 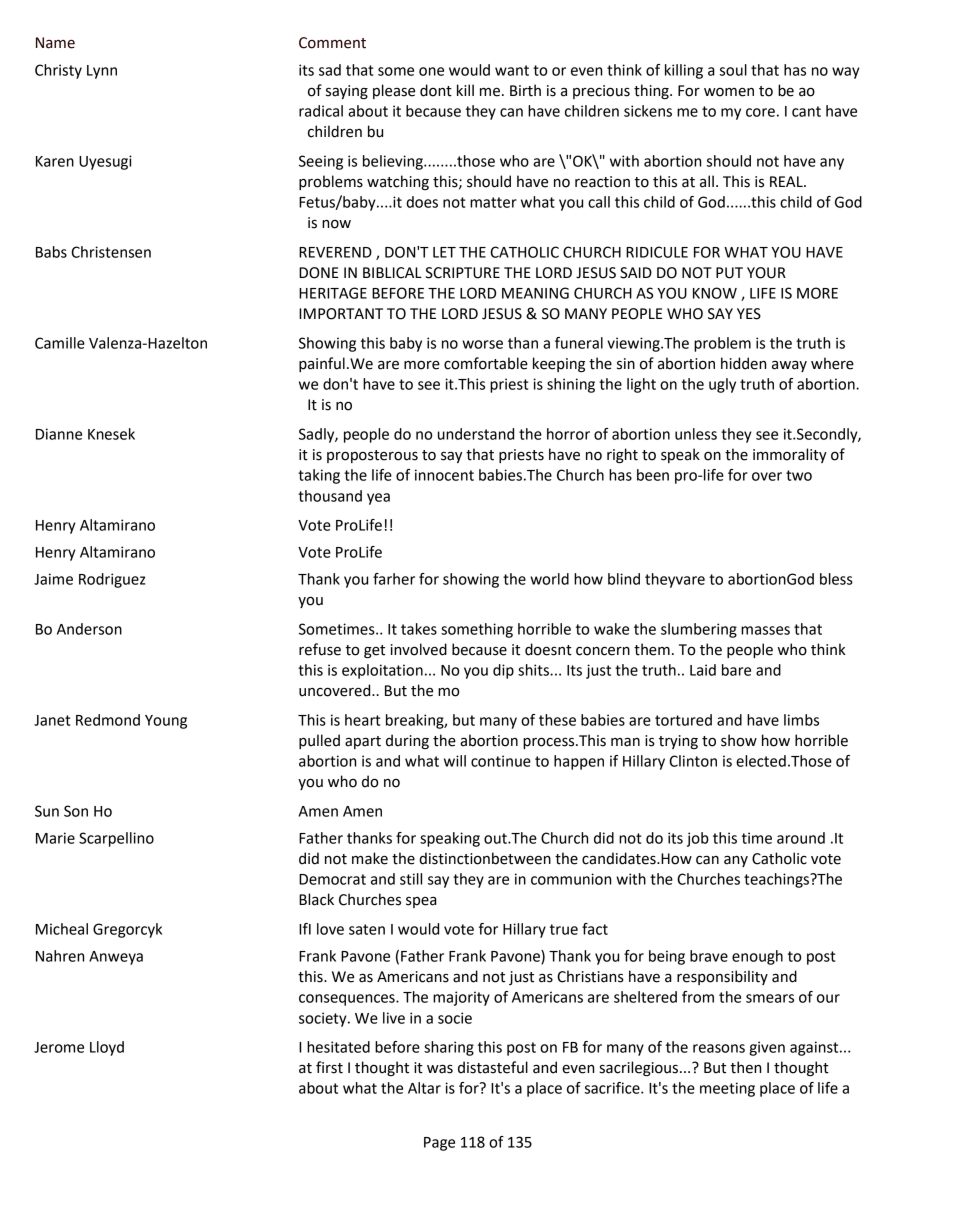 I want to click on takes, so click(x=419, y=629).
